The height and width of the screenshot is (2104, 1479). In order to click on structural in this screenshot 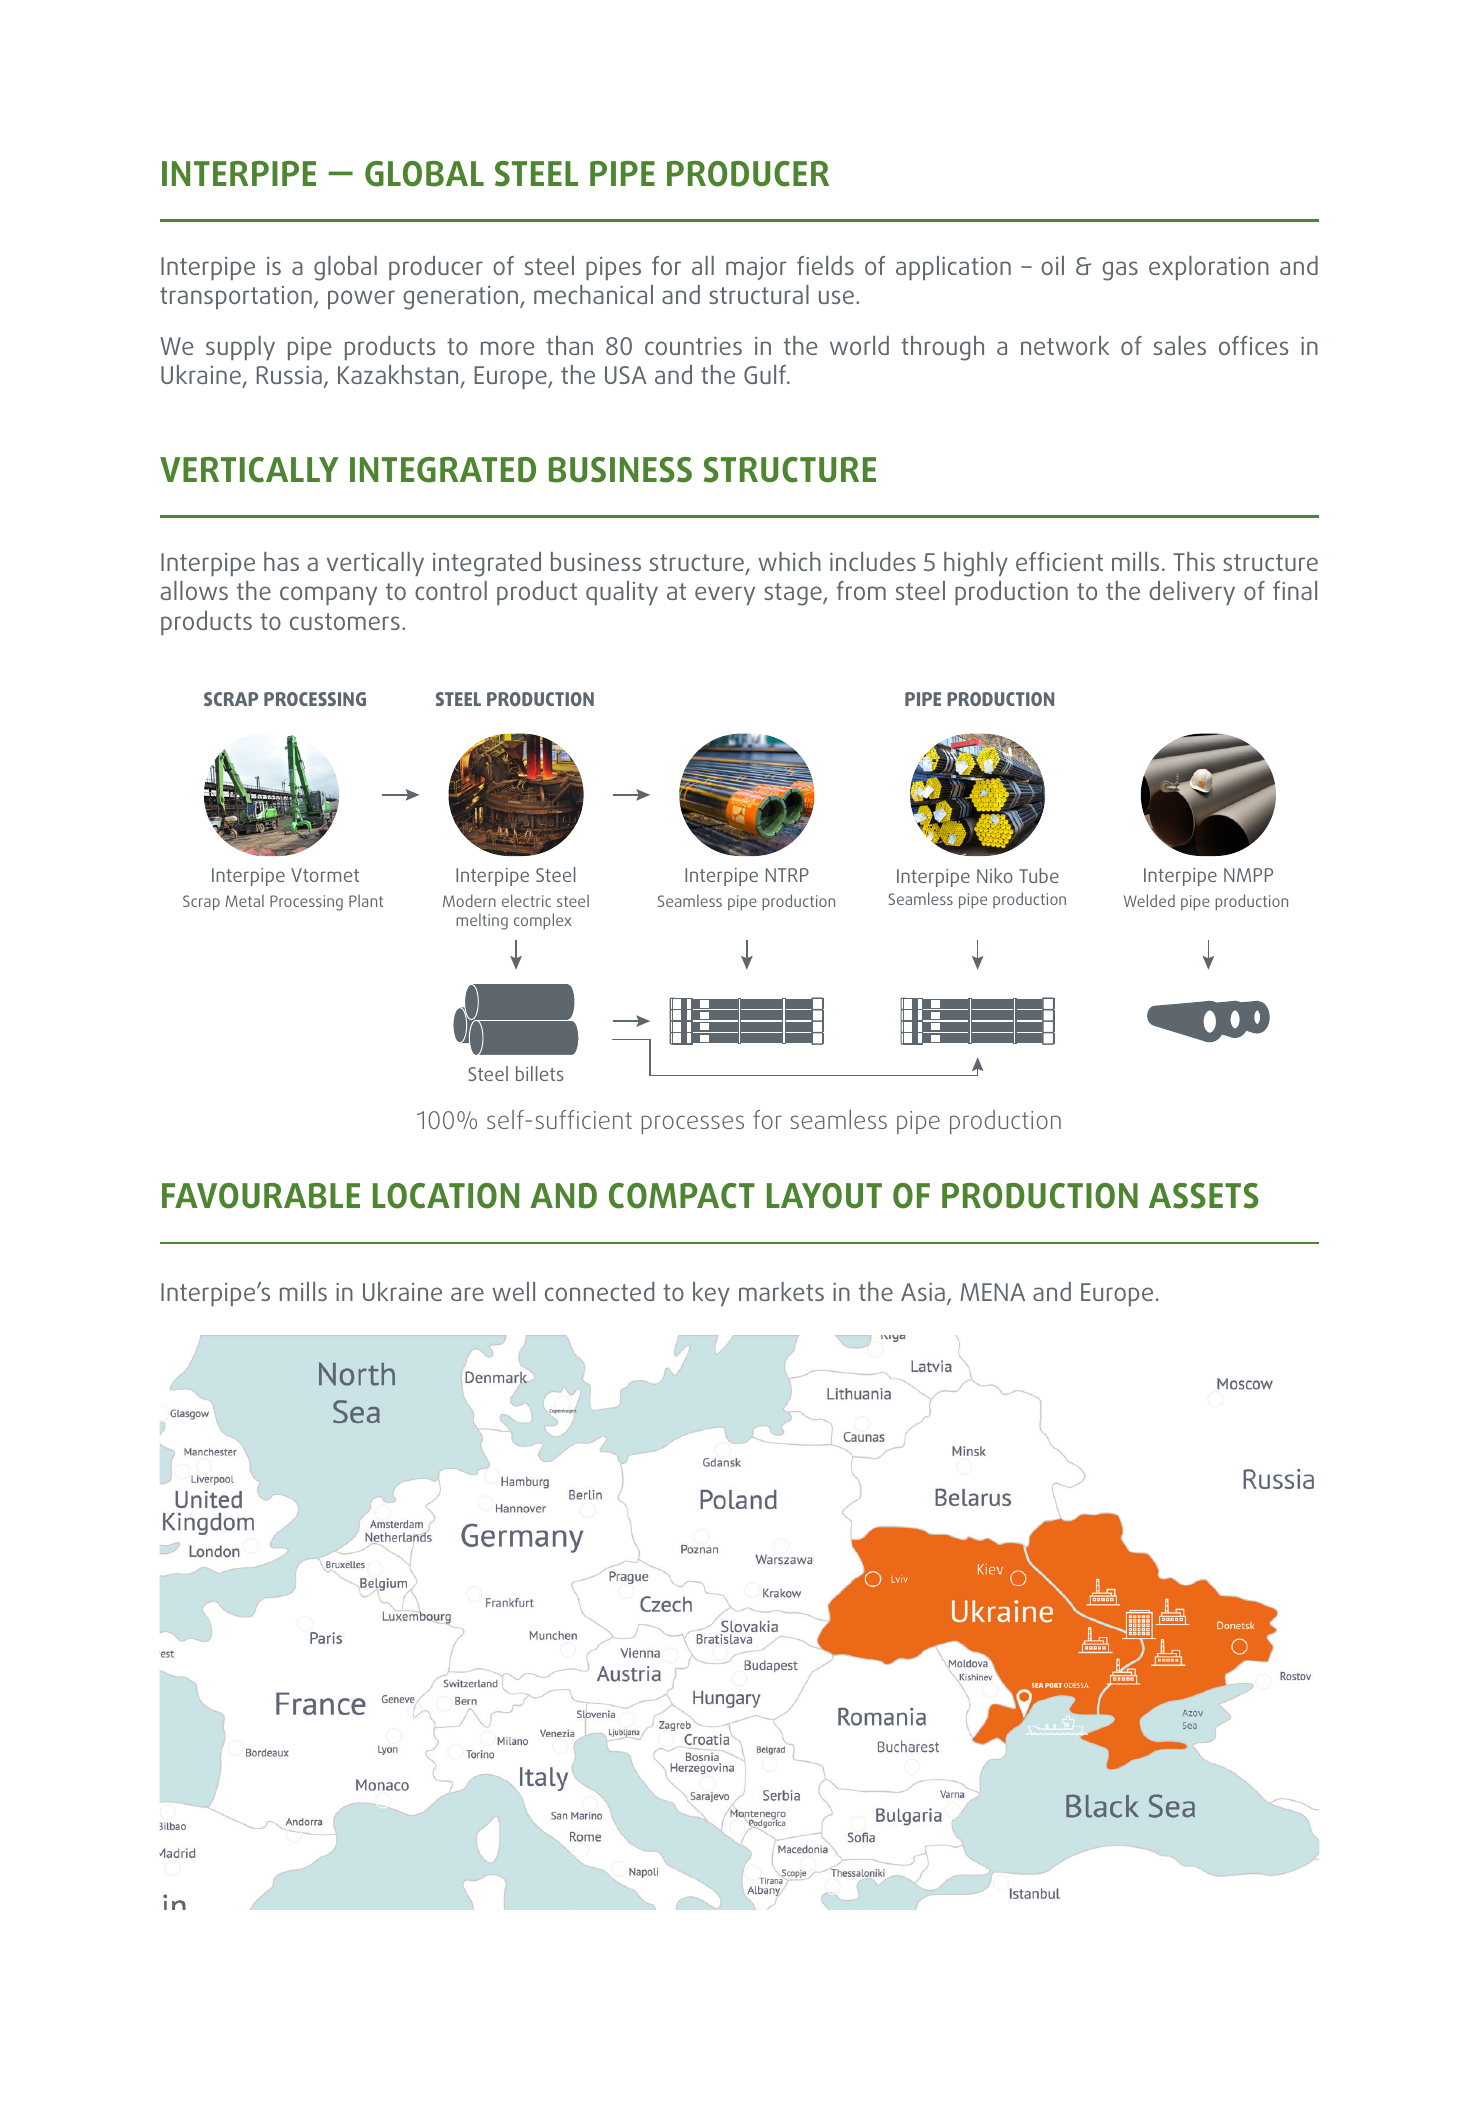, I will do `click(759, 294)`.
